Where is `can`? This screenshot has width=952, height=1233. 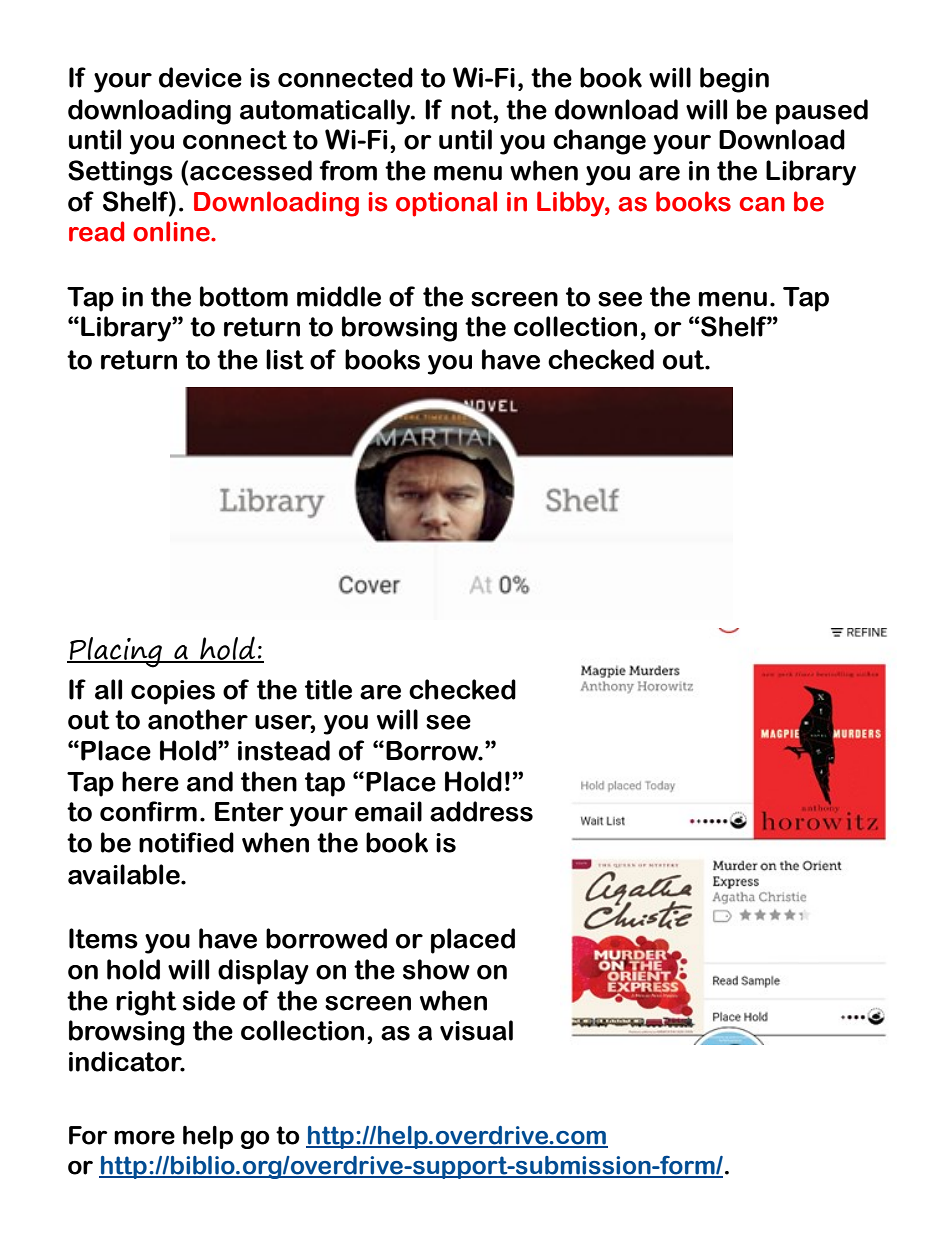
can is located at coordinates (762, 204).
